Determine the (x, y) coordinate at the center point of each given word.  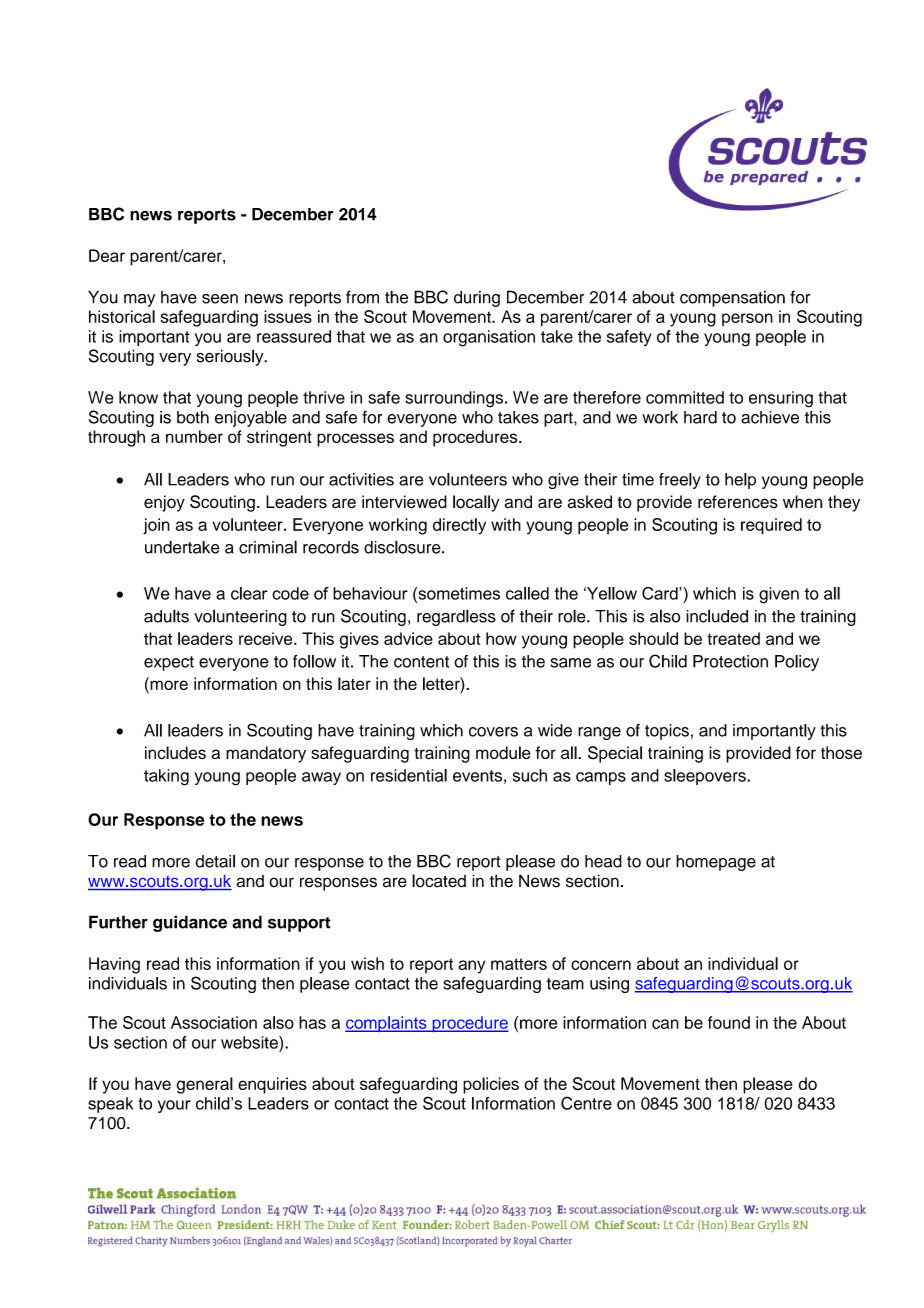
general (204, 1085)
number (194, 436)
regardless (456, 617)
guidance (190, 923)
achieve (770, 417)
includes (175, 752)
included (717, 616)
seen (220, 299)
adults (166, 616)
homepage (716, 863)
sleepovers (706, 777)
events (477, 776)
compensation (732, 299)
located (439, 881)
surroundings (454, 399)
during (477, 298)
